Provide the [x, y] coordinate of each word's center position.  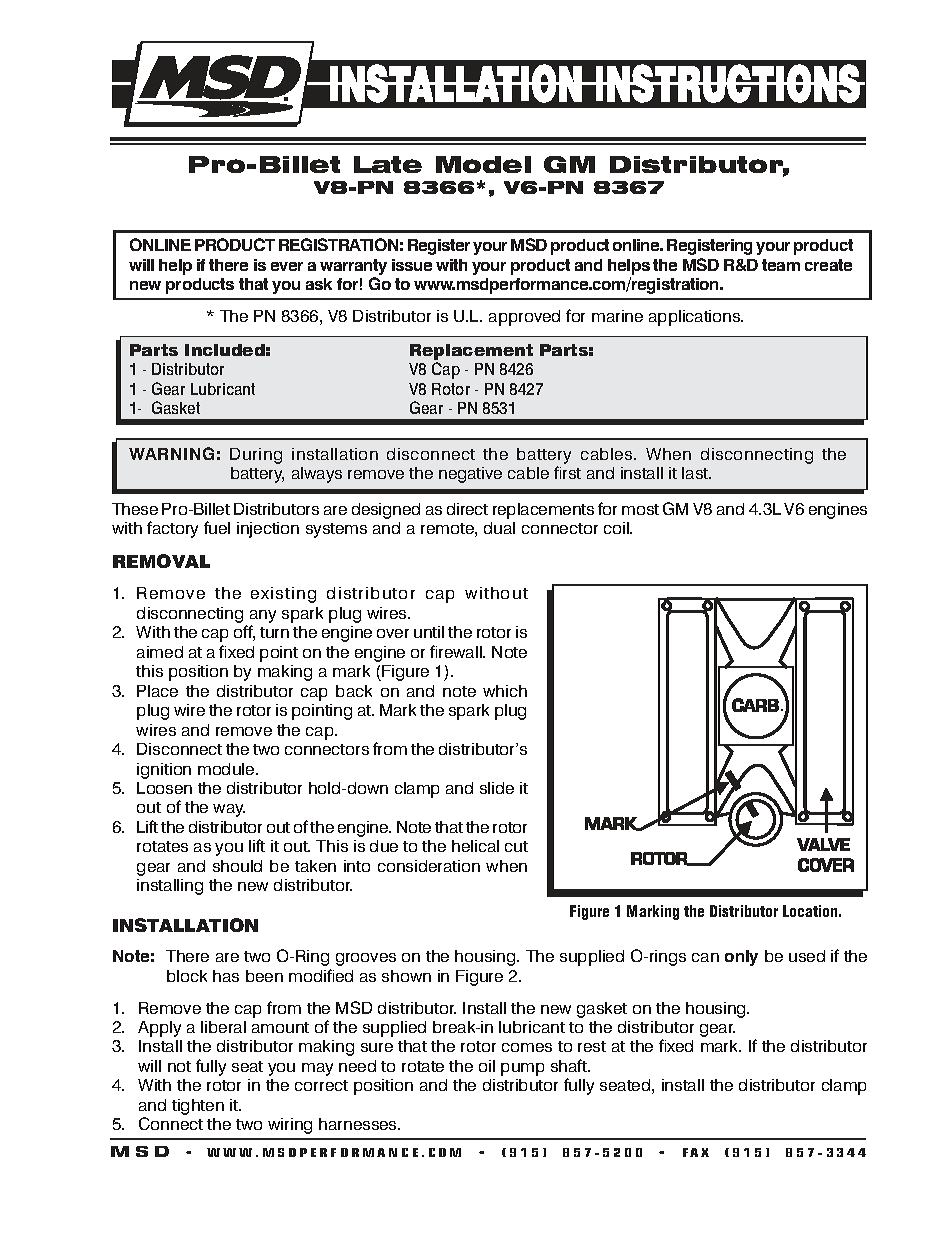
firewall [457, 651]
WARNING [171, 453]
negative [470, 475]
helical [475, 846]
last [696, 473]
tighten [198, 1107]
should [237, 866]
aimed [160, 652]
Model [483, 164]
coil [617, 528]
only [741, 958]
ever [287, 266]
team [781, 265]
